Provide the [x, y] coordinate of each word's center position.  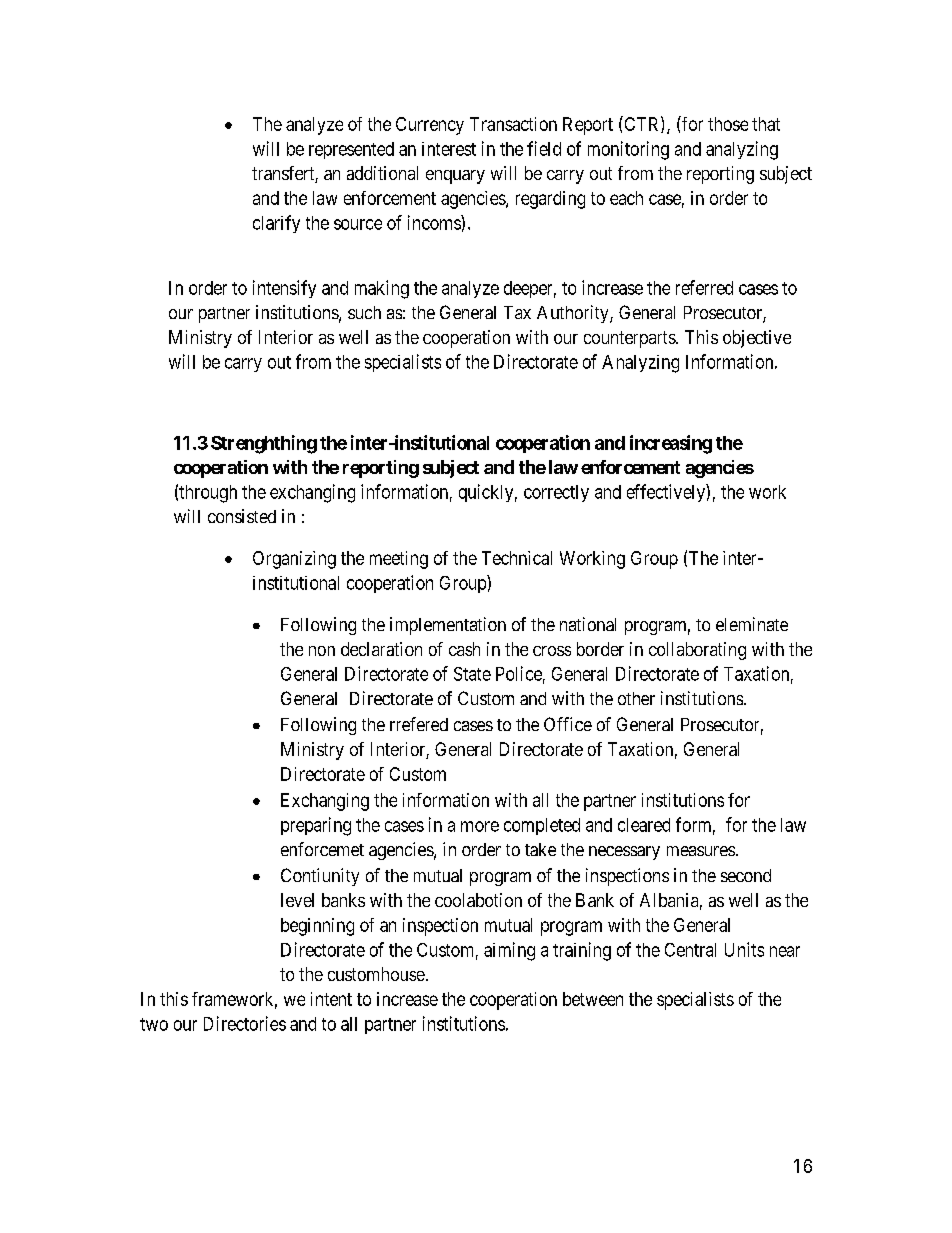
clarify [276, 224]
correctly [556, 493]
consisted [242, 516]
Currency [430, 126]
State [472, 674]
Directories [245, 1023]
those [728, 124]
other [636, 698]
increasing [671, 444]
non [322, 651]
